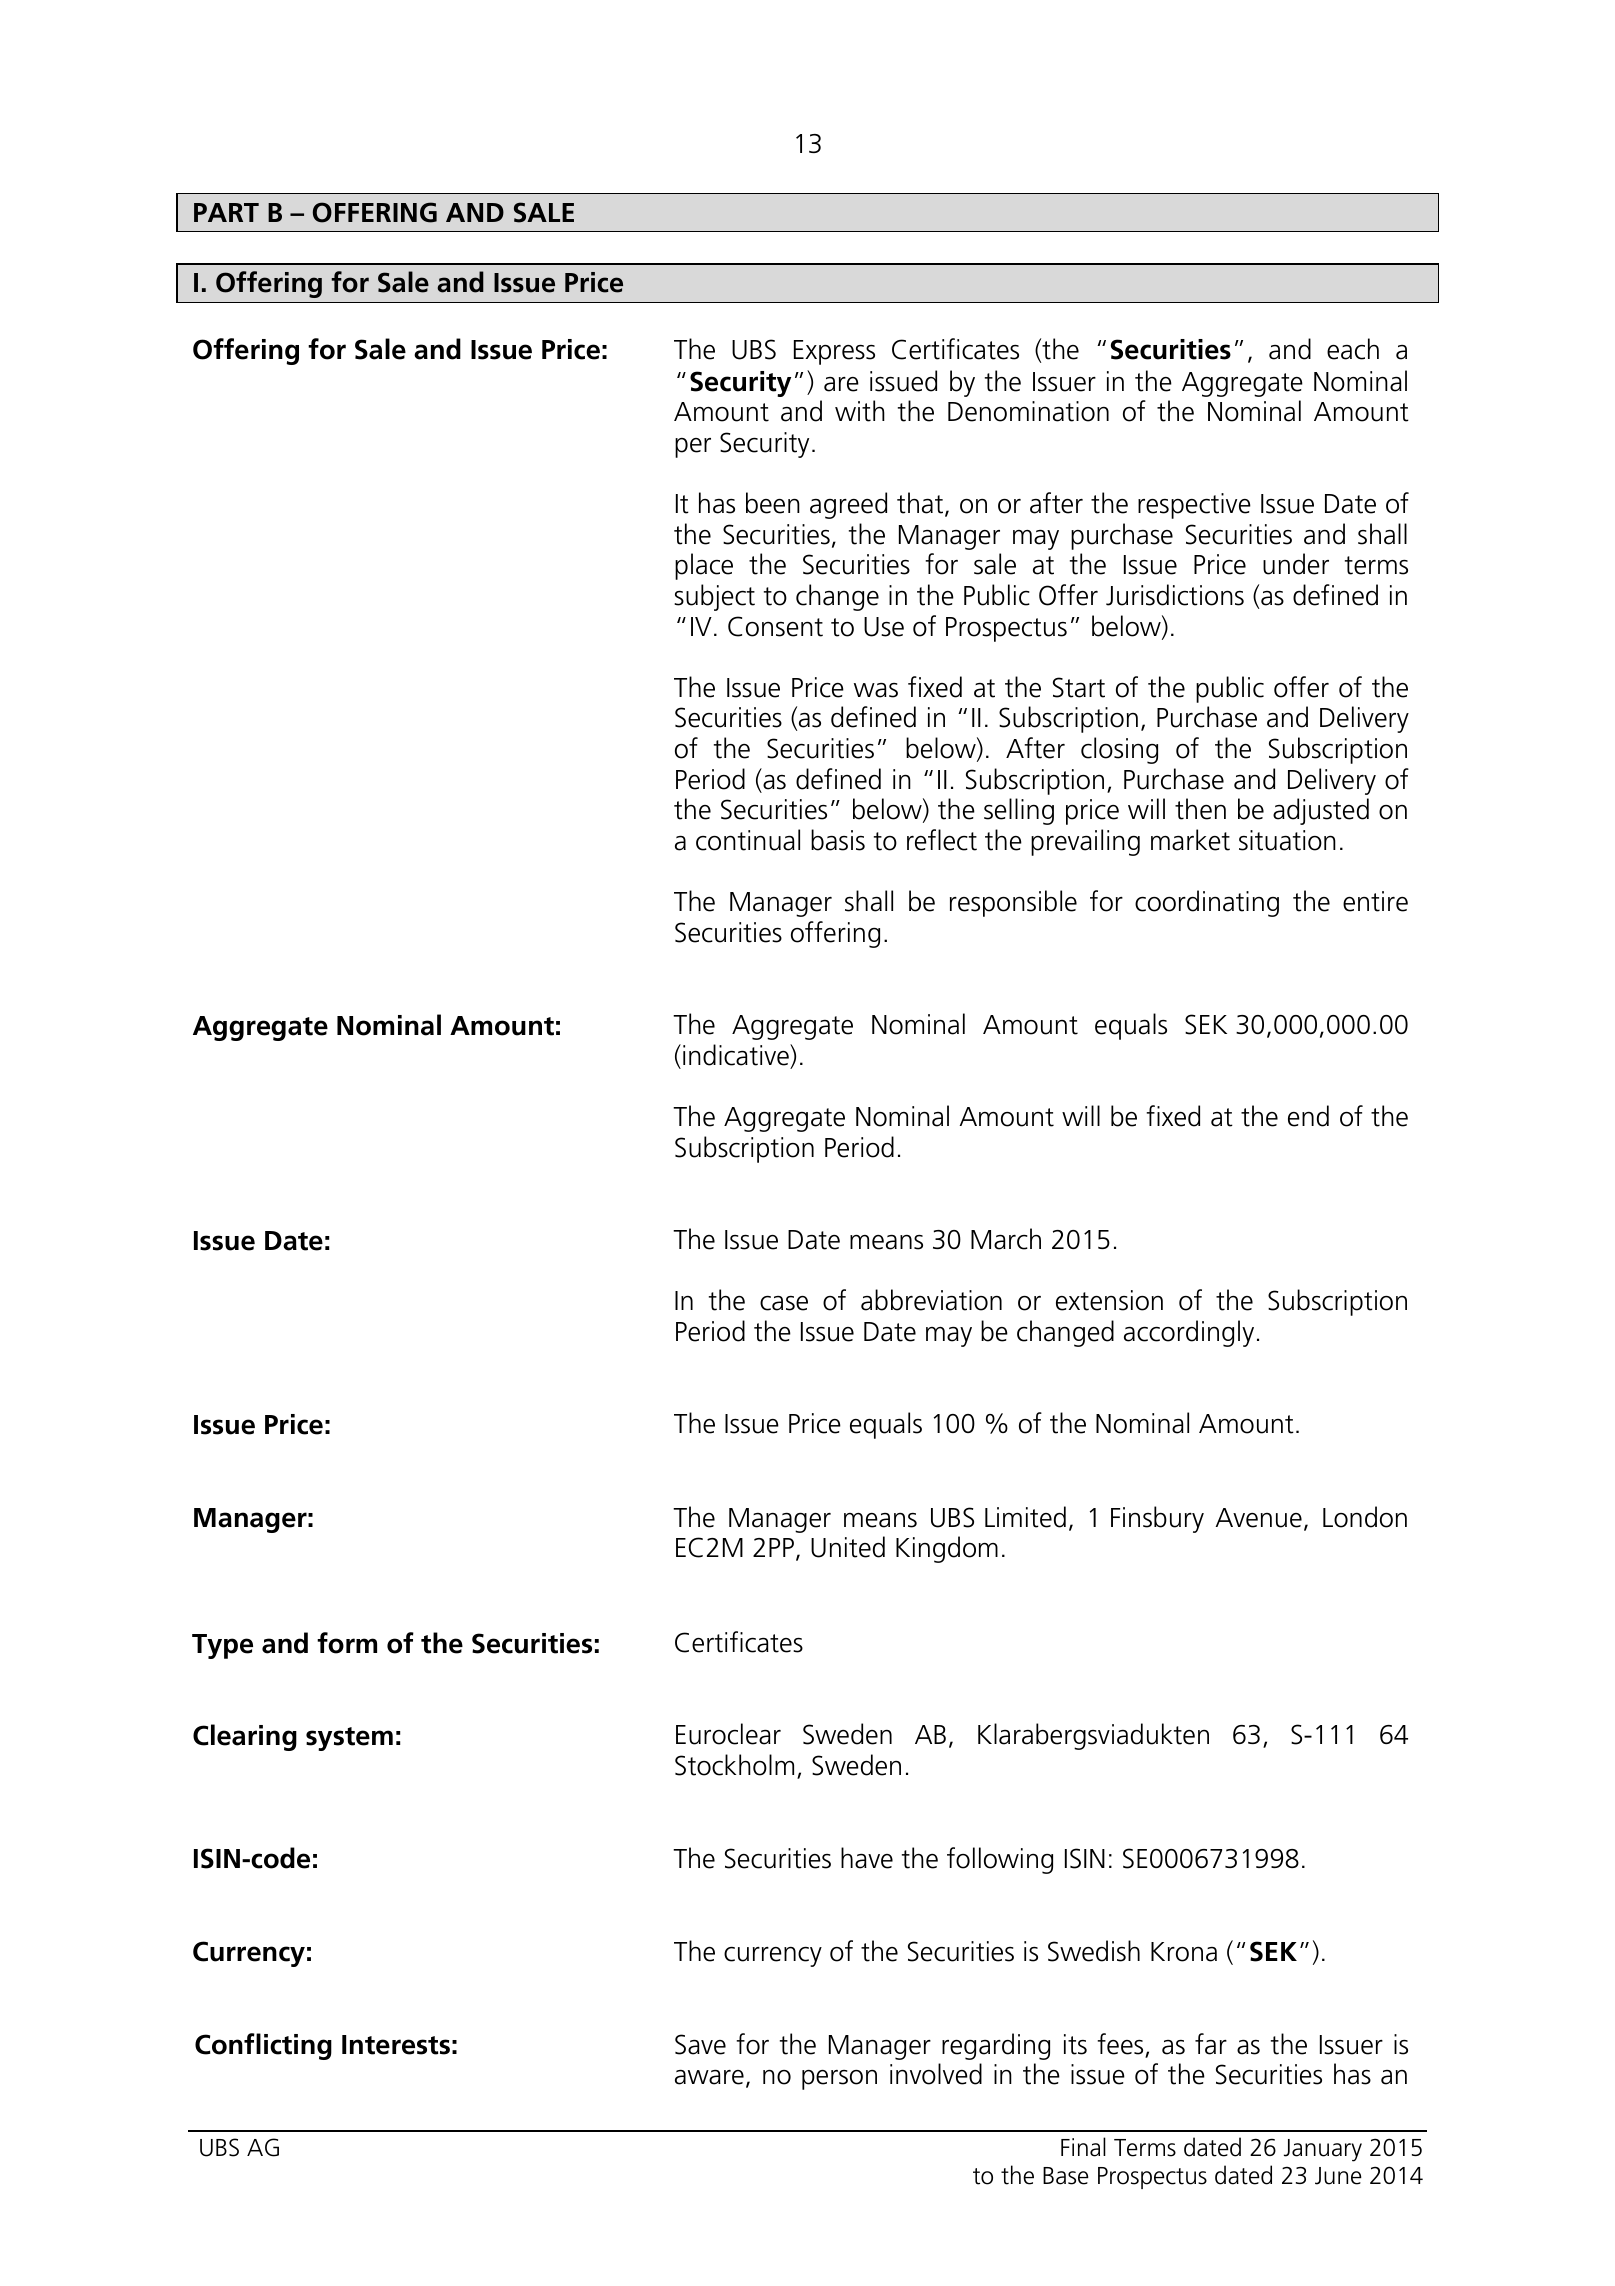 This page has width=1615, height=2286. What do you see at coordinates (1353, 349) in the page?
I see `each` at bounding box center [1353, 349].
